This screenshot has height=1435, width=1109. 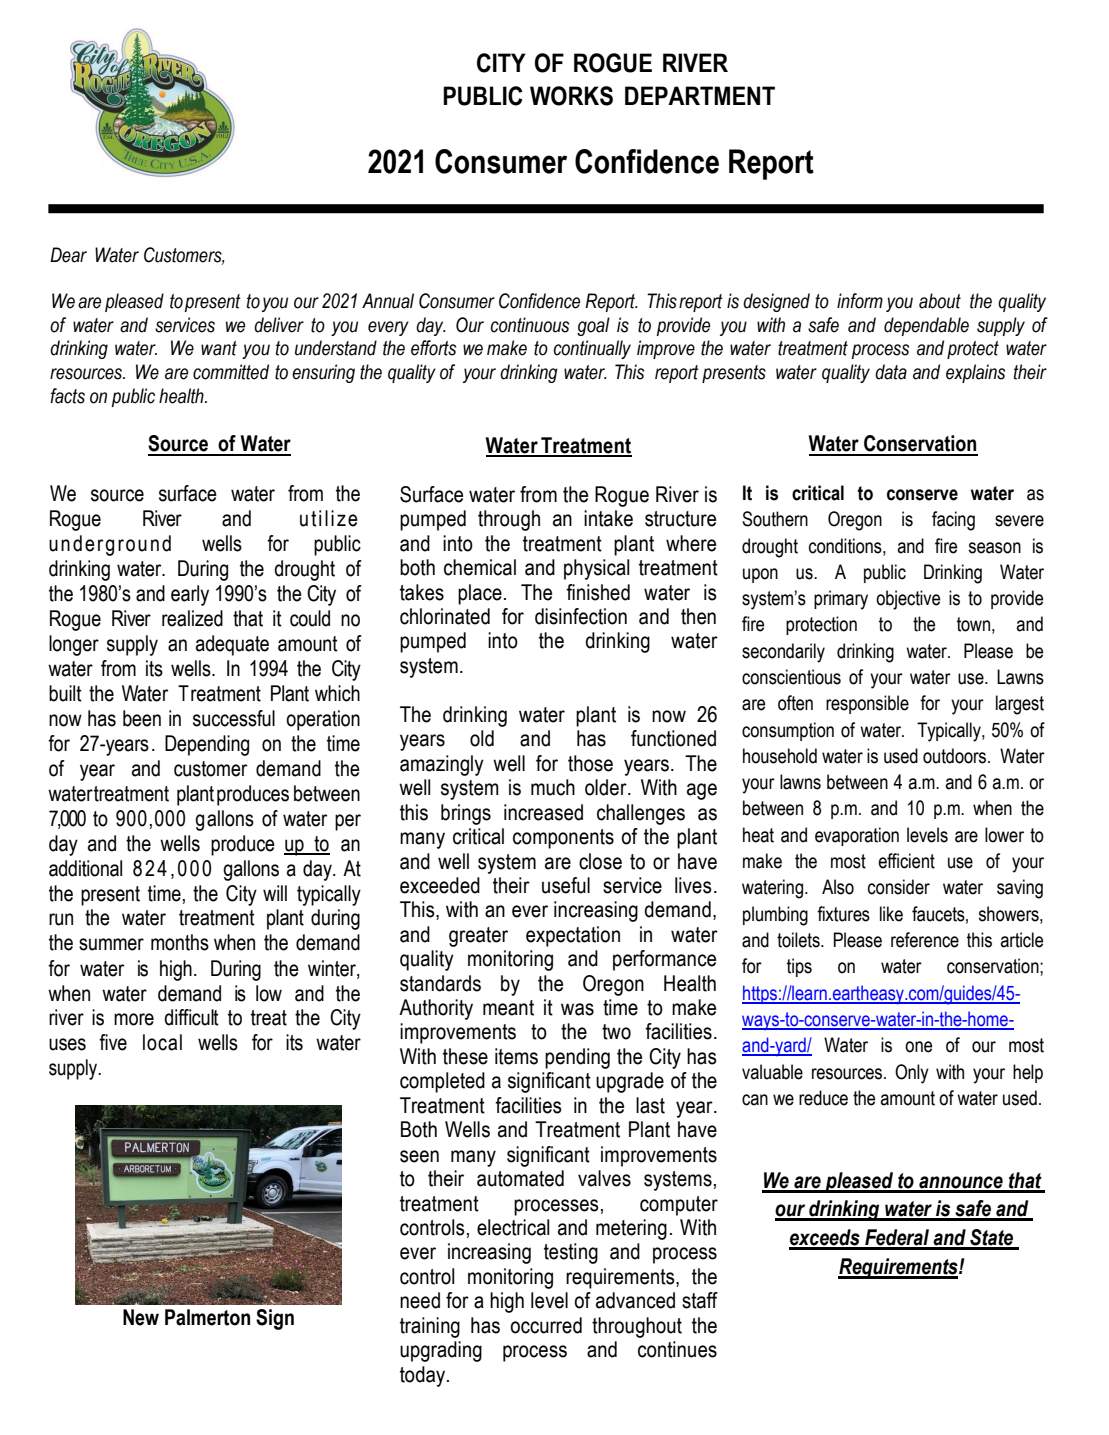 I want to click on been, so click(x=142, y=718).
